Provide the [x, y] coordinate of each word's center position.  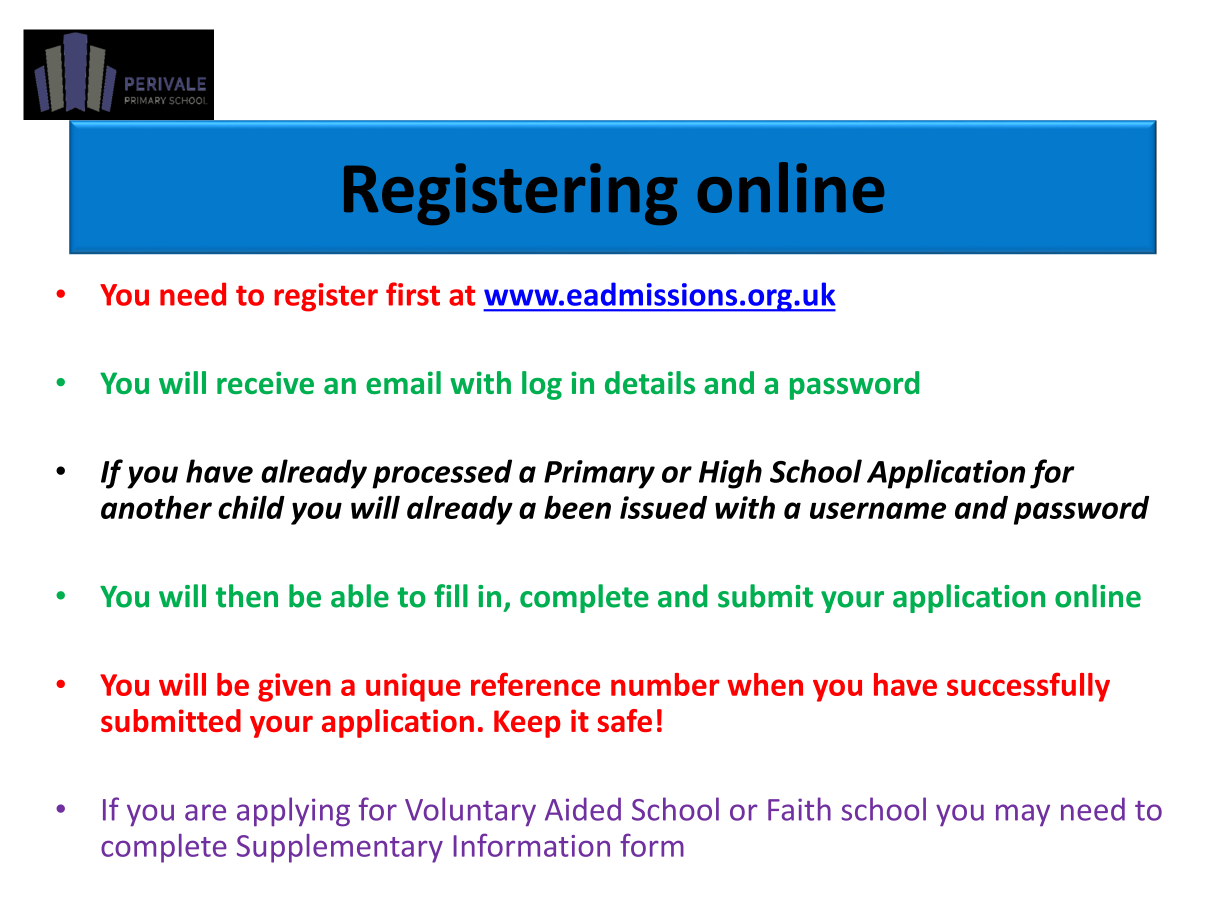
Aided [583, 809]
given [294, 687]
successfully [1028, 687]
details [650, 382]
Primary [599, 474]
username [878, 510]
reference [535, 684]
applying [293, 812]
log [542, 385]
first [413, 294]
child [251, 507]
